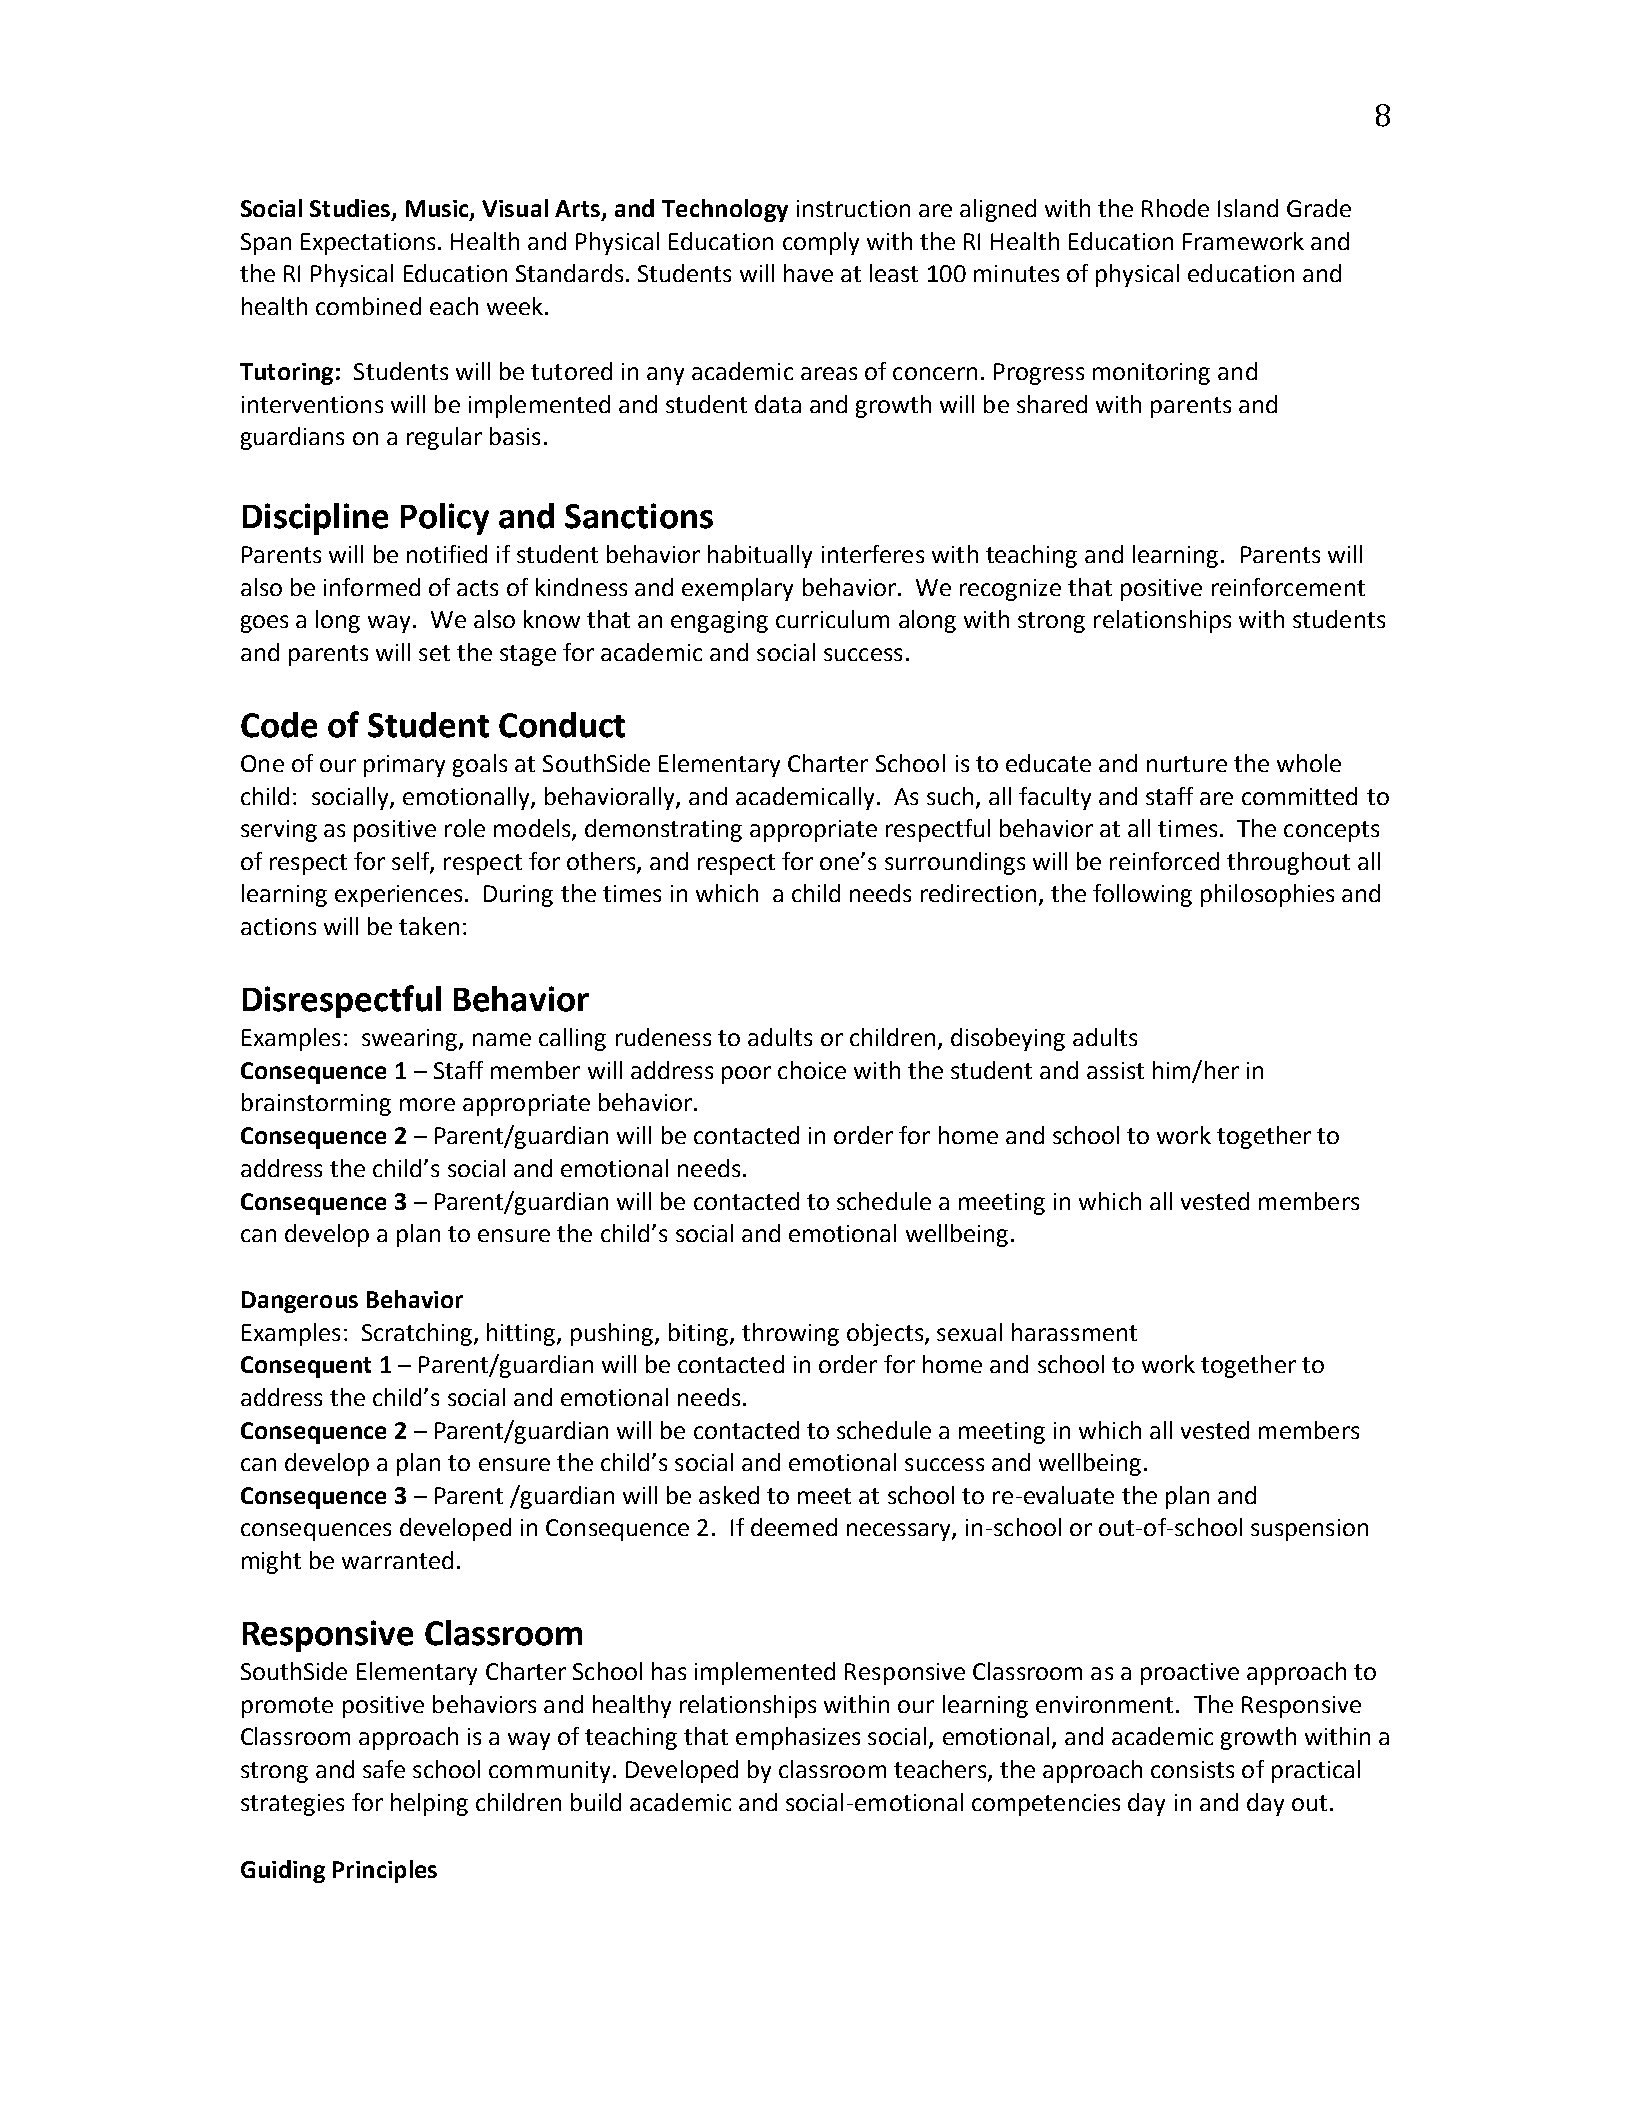 This image has height=2110, width=1631. What do you see at coordinates (418, 1334) in the image?
I see `Scratching` at bounding box center [418, 1334].
